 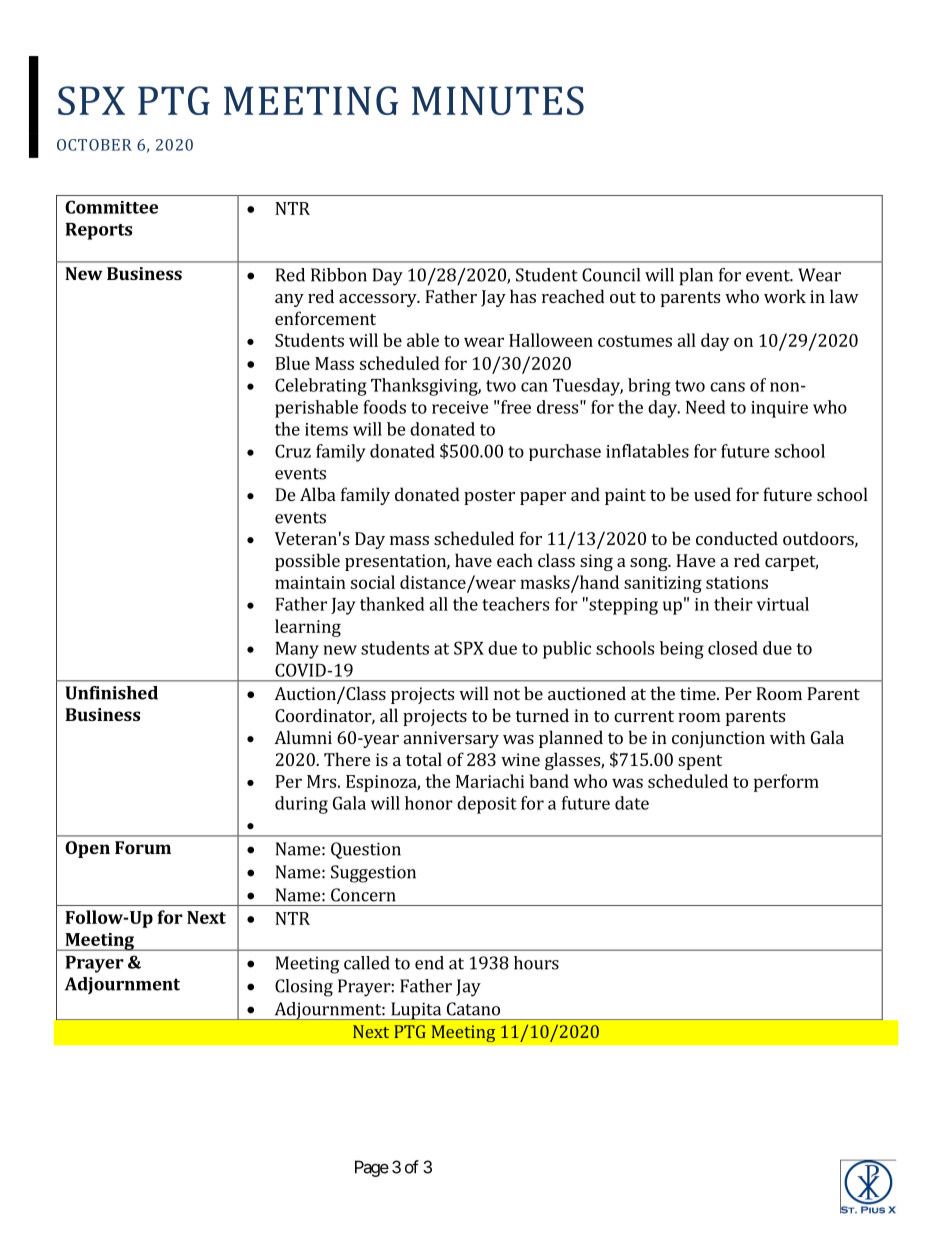 I want to click on MINUTES, so click(x=498, y=100).
